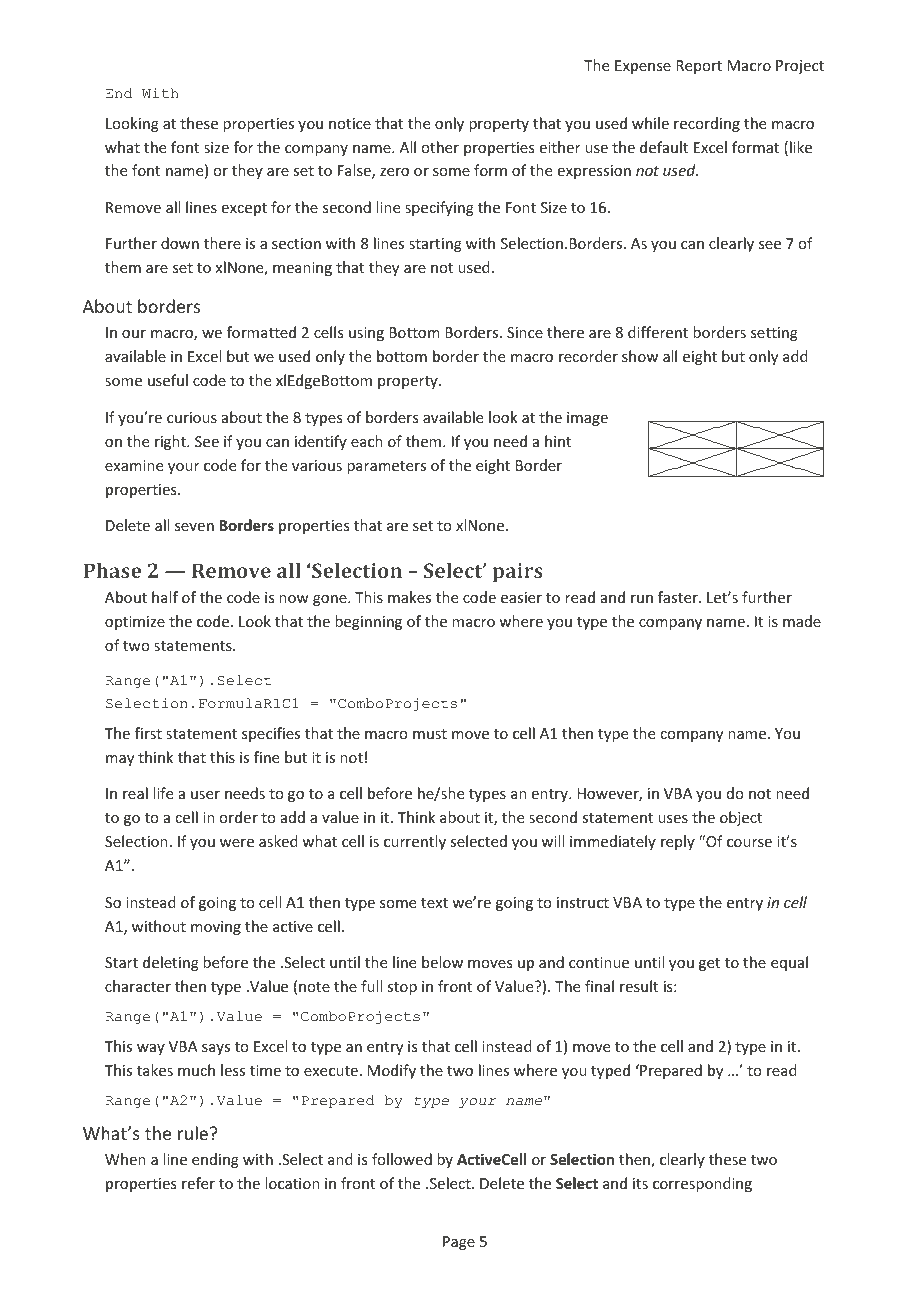 Image resolution: width=924 pixels, height=1308 pixels. What do you see at coordinates (774, 334) in the screenshot?
I see `setting` at bounding box center [774, 334].
